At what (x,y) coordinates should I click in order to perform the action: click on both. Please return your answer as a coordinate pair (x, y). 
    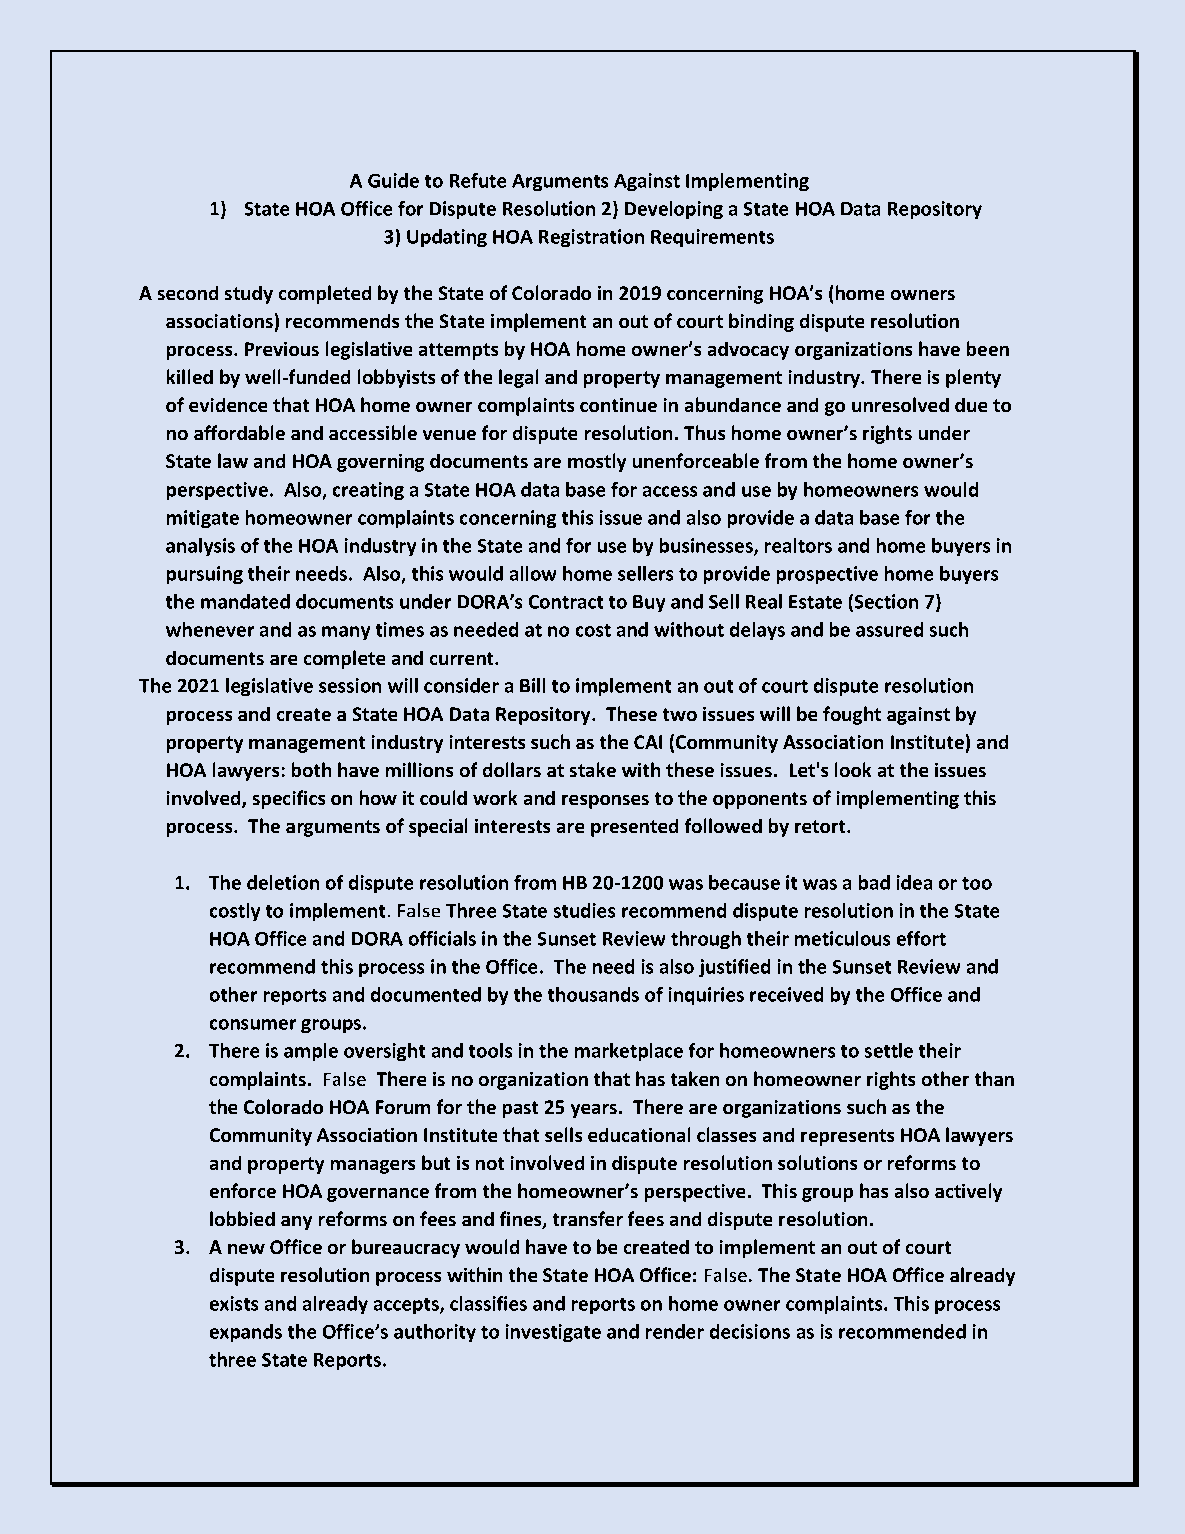
    Looking at the image, I should click on (311, 770).
